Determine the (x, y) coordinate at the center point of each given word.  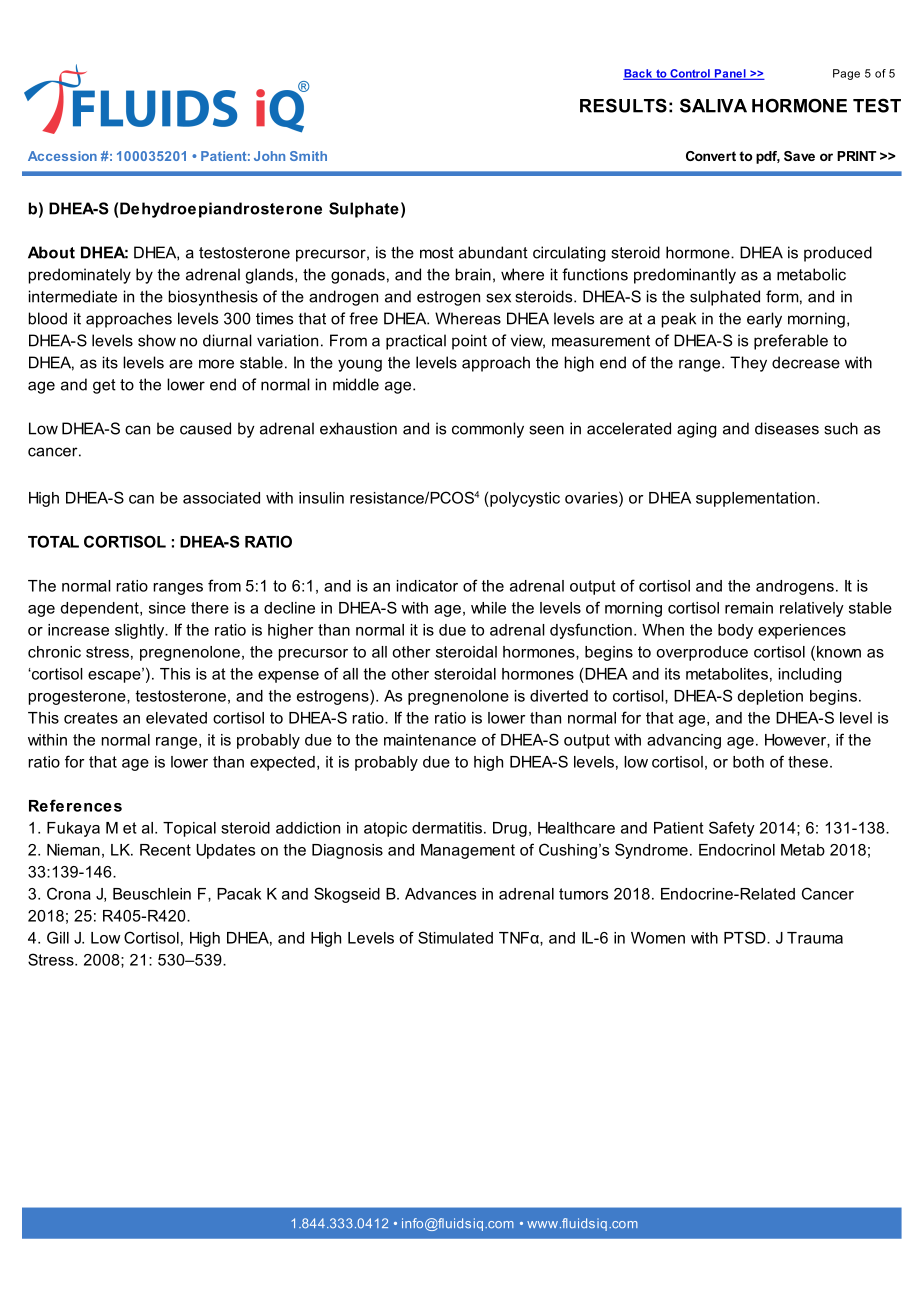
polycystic (524, 499)
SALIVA (713, 105)
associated (221, 498)
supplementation (755, 499)
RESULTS (623, 105)
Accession (62, 156)
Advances (440, 894)
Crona (69, 893)
